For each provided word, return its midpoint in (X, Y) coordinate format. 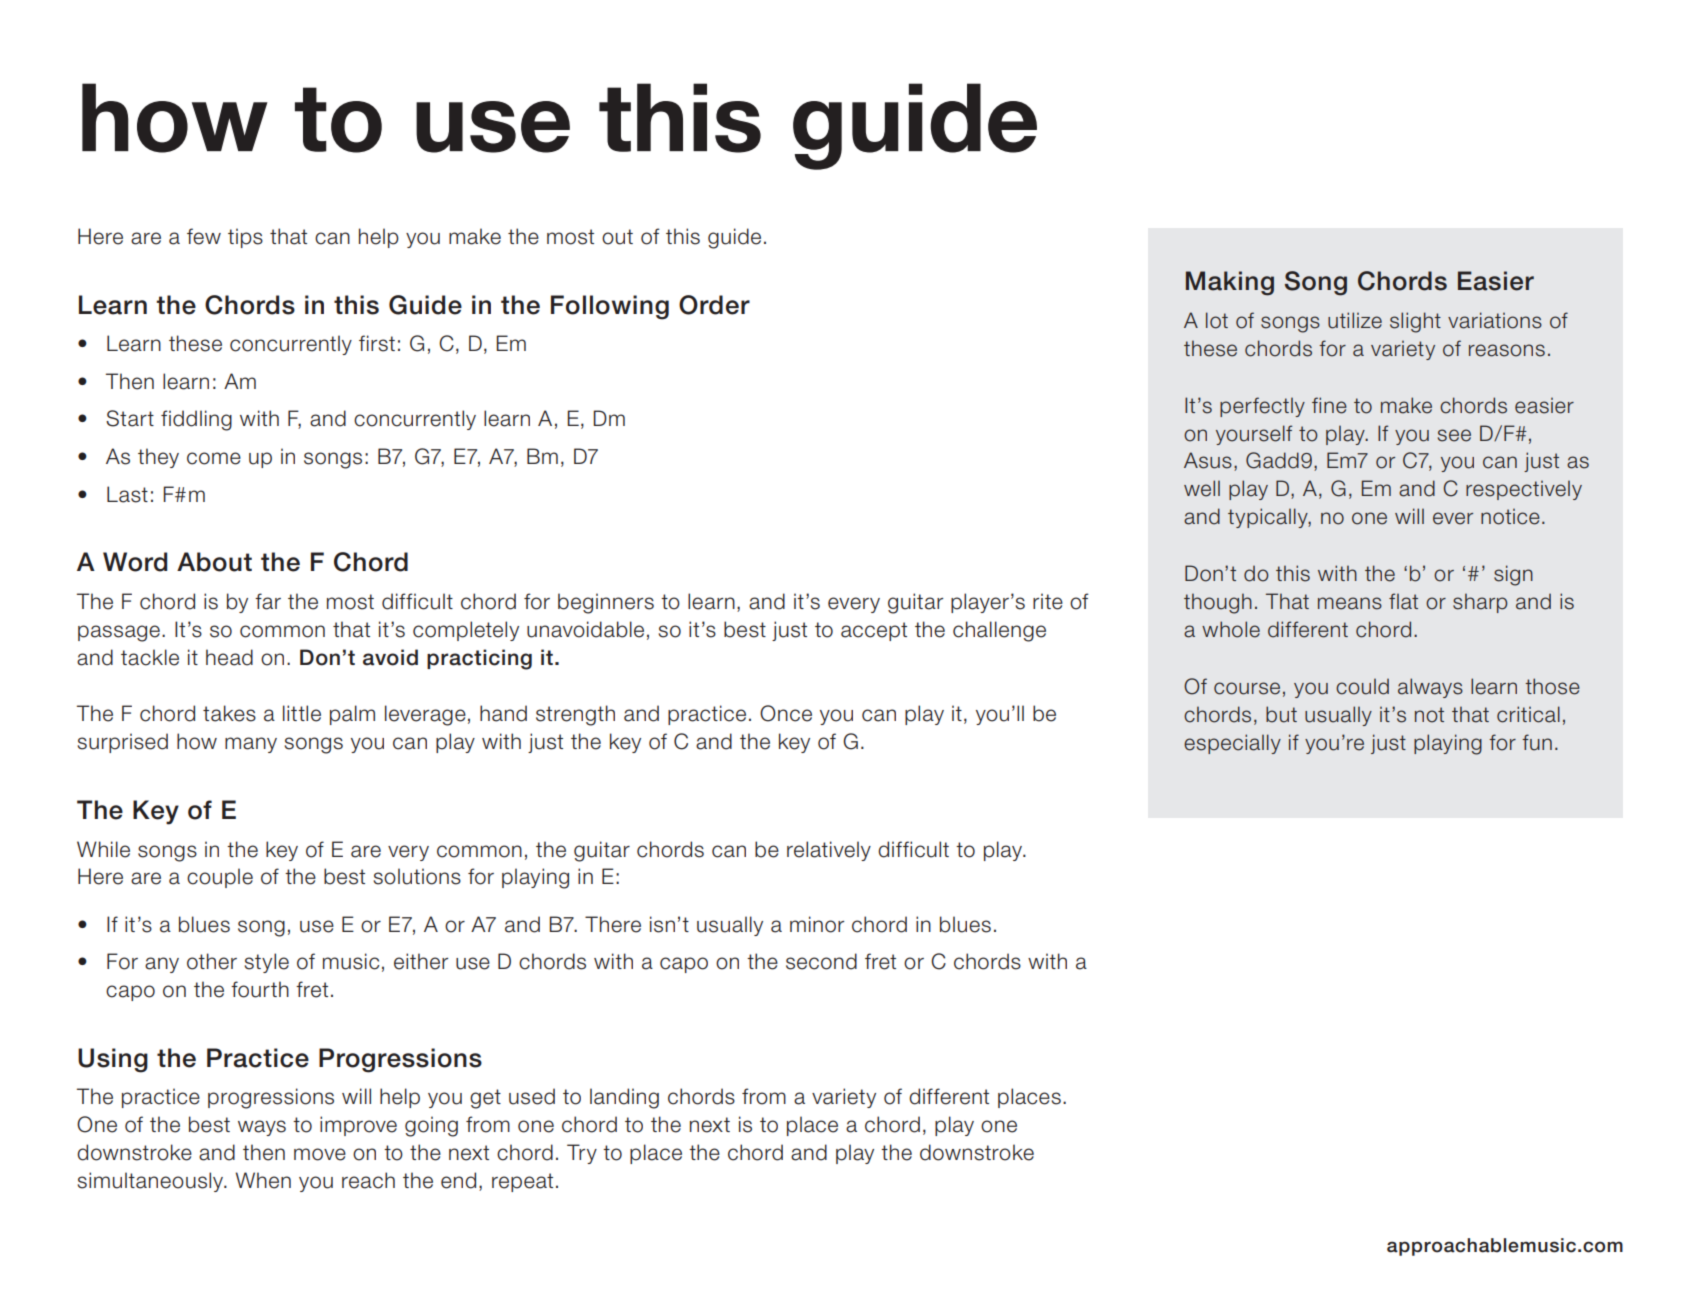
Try (582, 1154)
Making (1230, 283)
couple (220, 878)
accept (874, 631)
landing (624, 1098)
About (214, 562)
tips (245, 238)
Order (714, 305)
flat (1403, 601)
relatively (829, 851)
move (320, 1154)
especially (1232, 744)
